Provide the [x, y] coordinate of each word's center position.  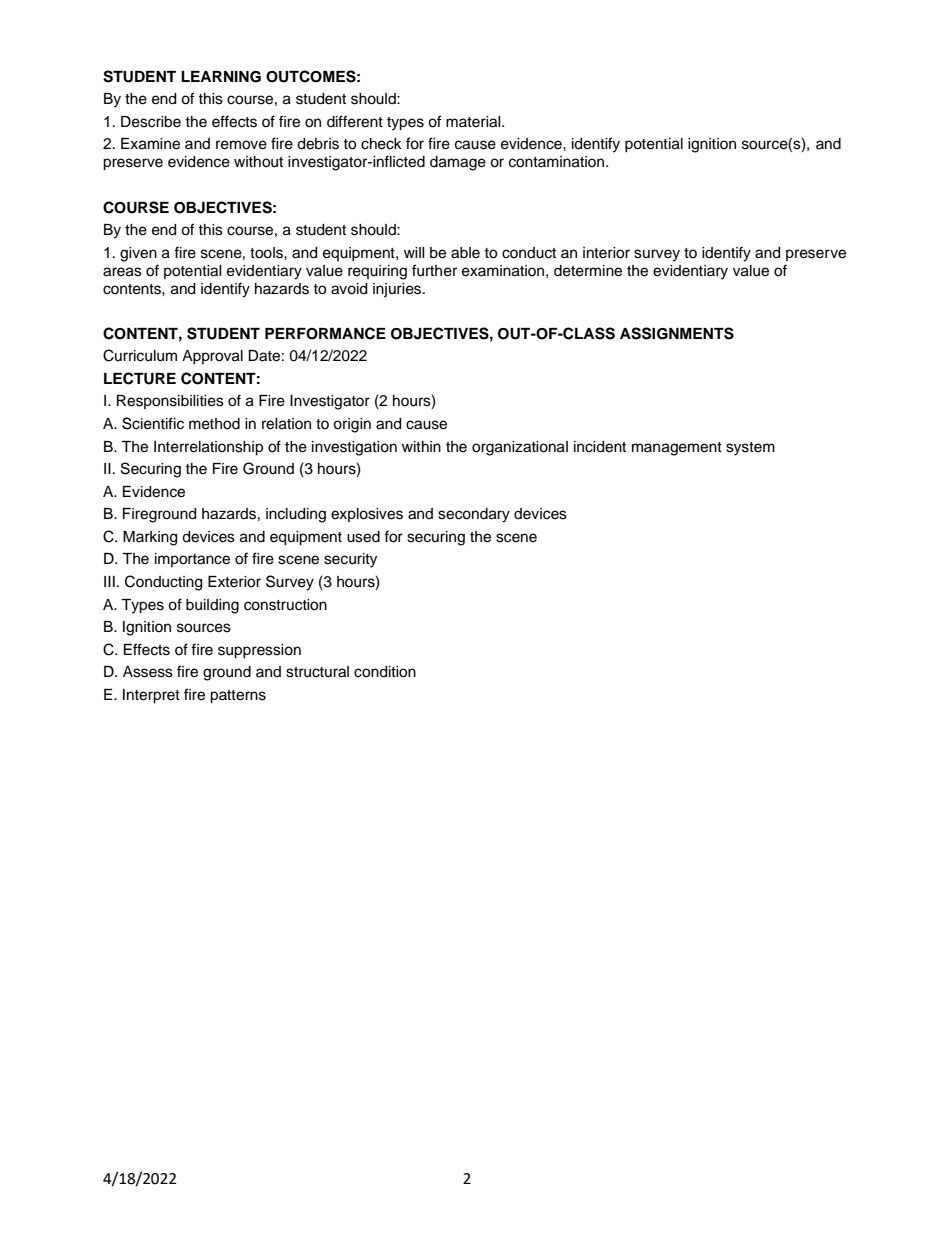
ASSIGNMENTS [677, 333]
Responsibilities [170, 402]
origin [352, 425]
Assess [148, 672]
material [474, 122]
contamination [558, 162]
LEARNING [221, 77]
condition [385, 672]
